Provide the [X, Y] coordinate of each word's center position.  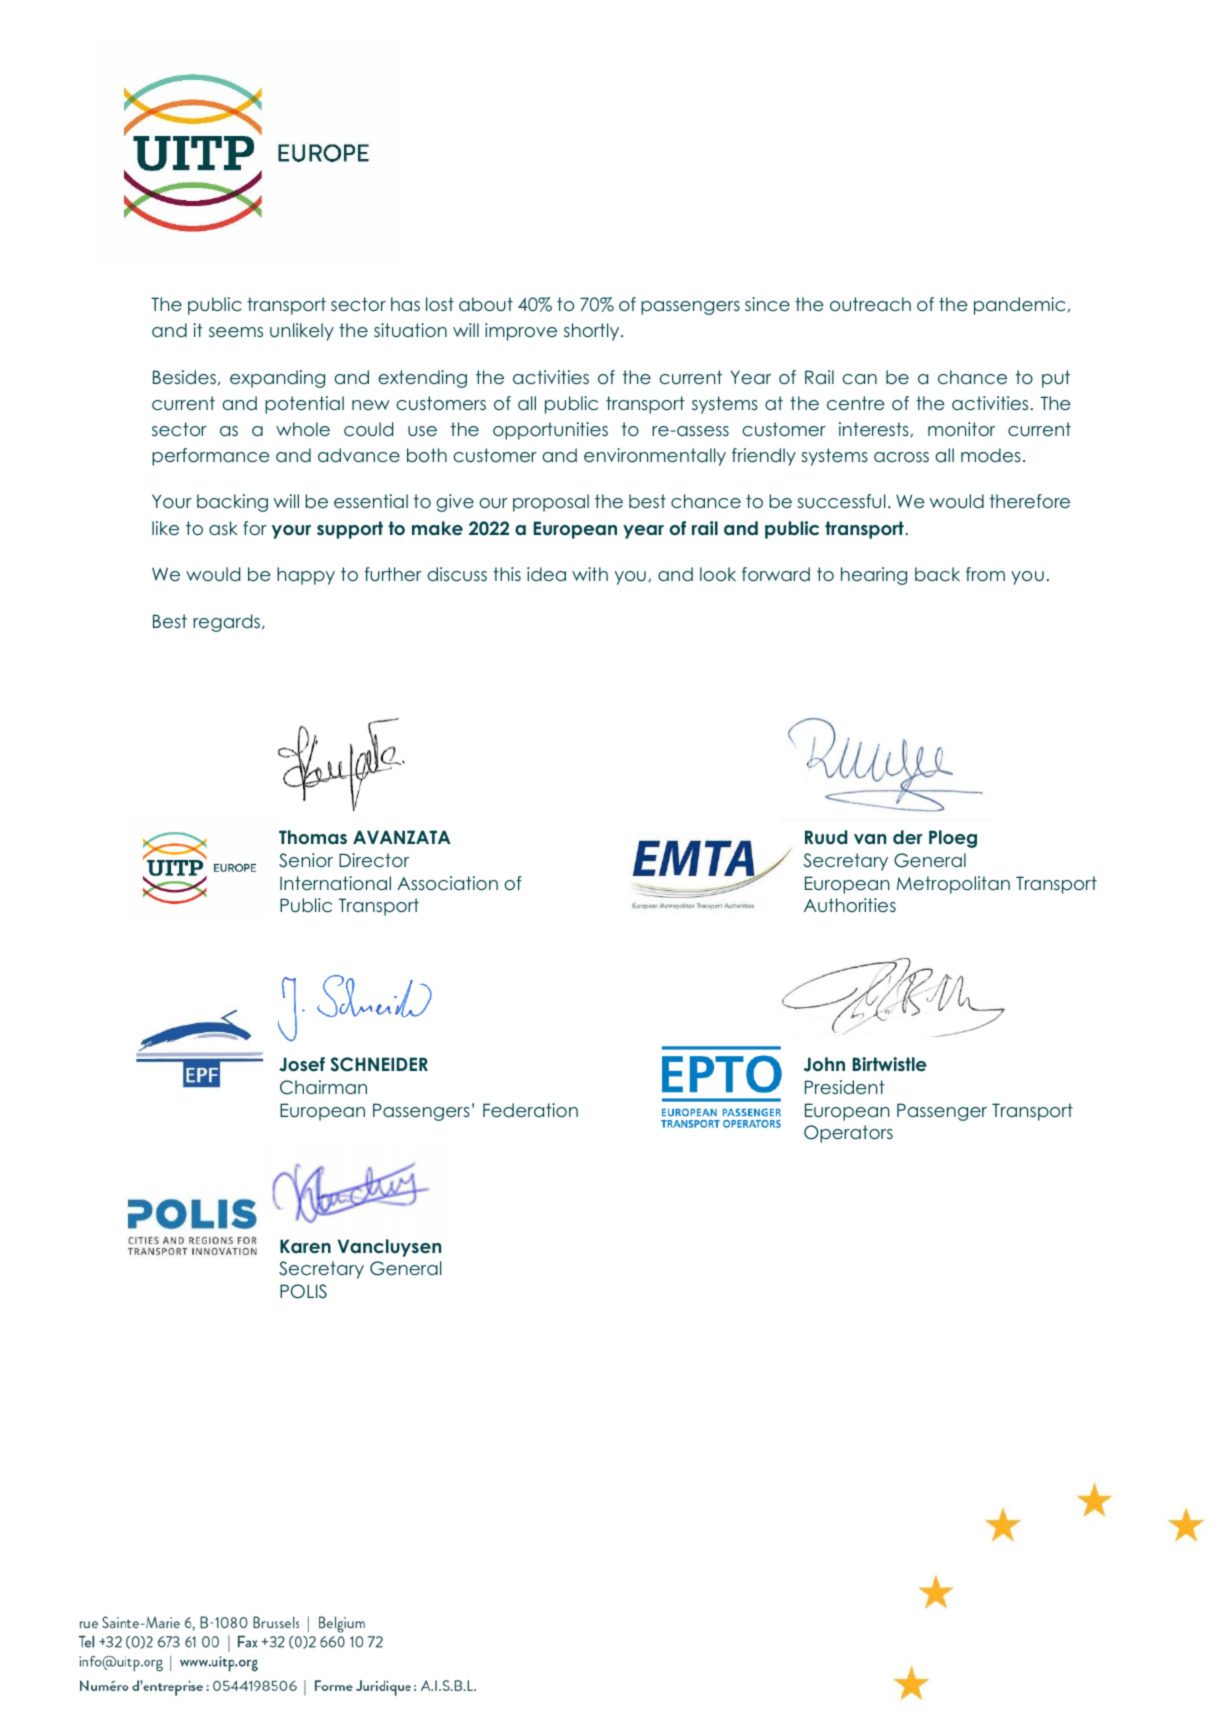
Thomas [313, 837]
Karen [305, 1246]
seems [236, 332]
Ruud [826, 837]
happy [306, 576]
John [824, 1064]
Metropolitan [953, 885]
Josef [302, 1064]
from [985, 574]
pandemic [1019, 306]
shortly [593, 332]
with [590, 574]
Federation [530, 1110]
